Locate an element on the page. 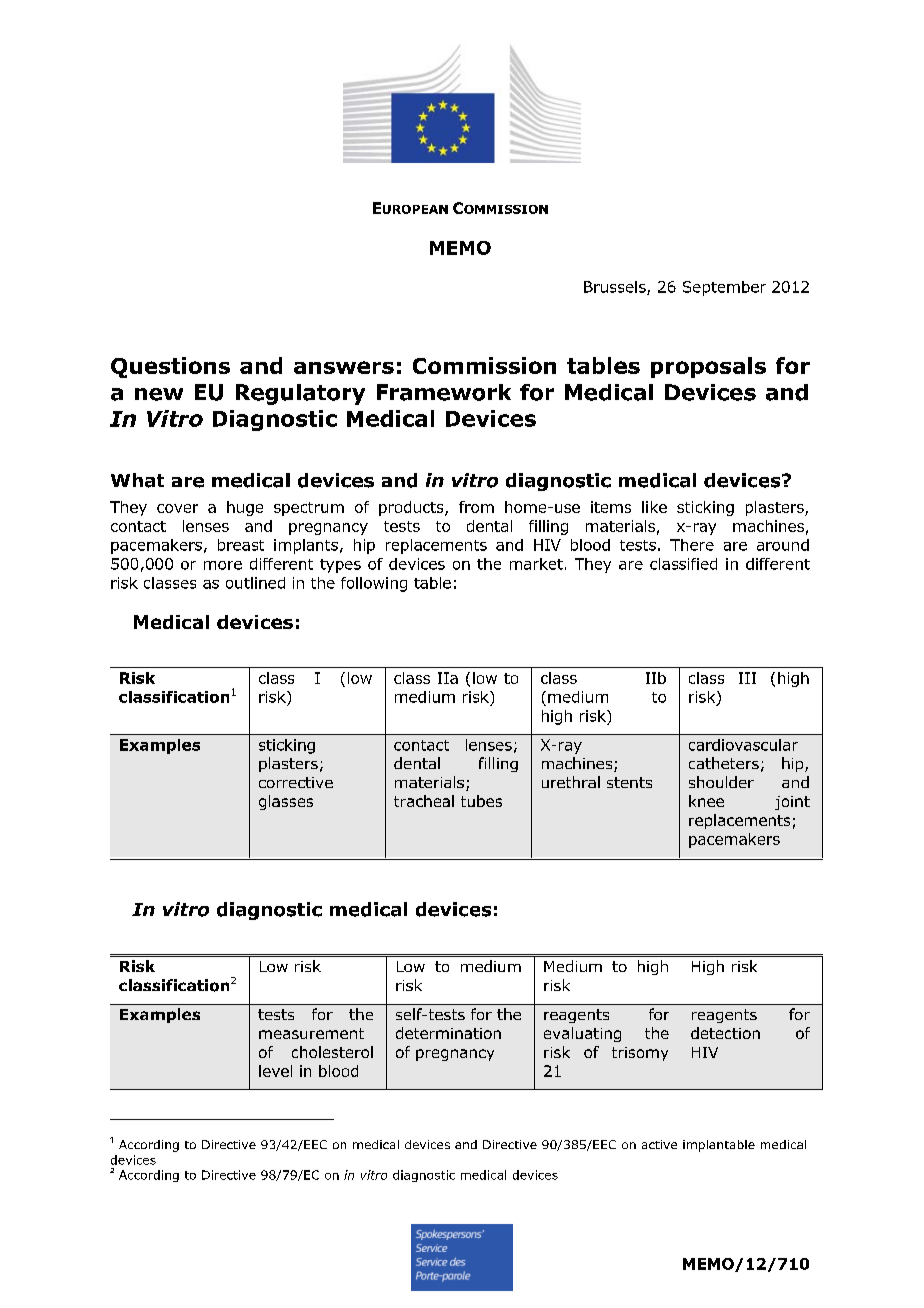 The width and height of the image is (924, 1308). corrective is located at coordinates (296, 782).
